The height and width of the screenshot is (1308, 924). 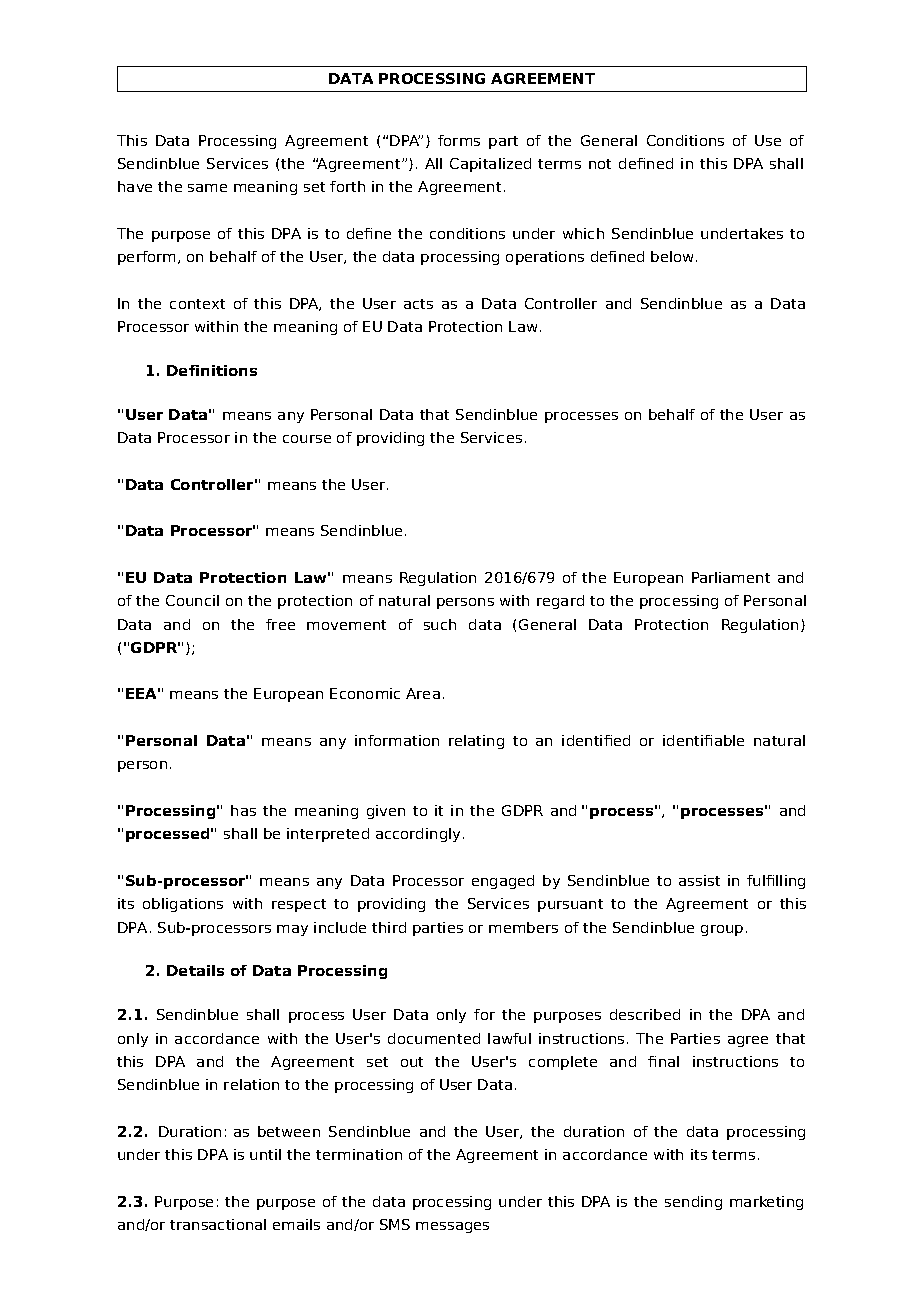 What do you see at coordinates (307, 439) in the screenshot?
I see `course` at bounding box center [307, 439].
